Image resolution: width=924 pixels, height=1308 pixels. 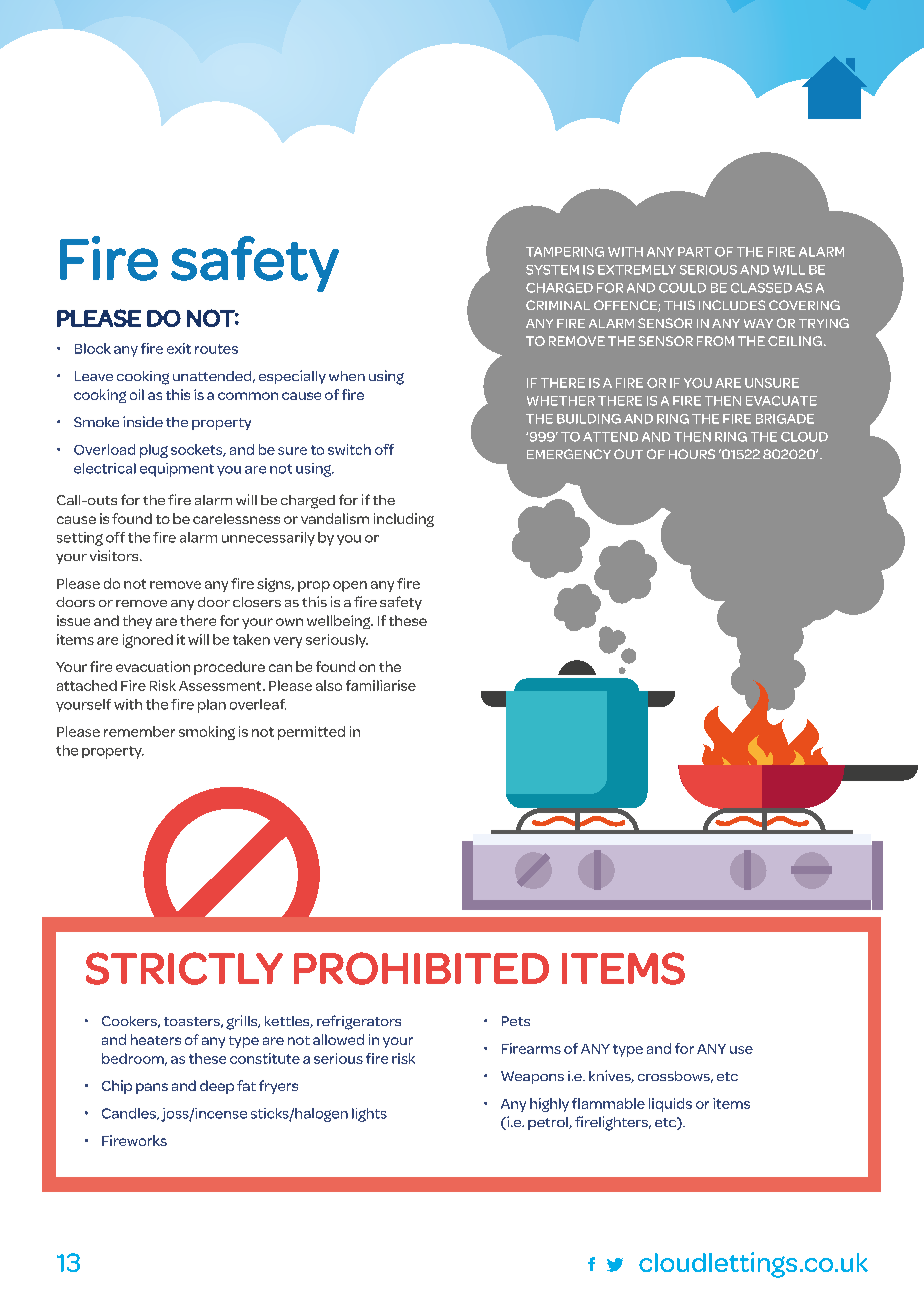 What do you see at coordinates (552, 270) in the image?
I see `SYSTEM` at bounding box center [552, 270].
